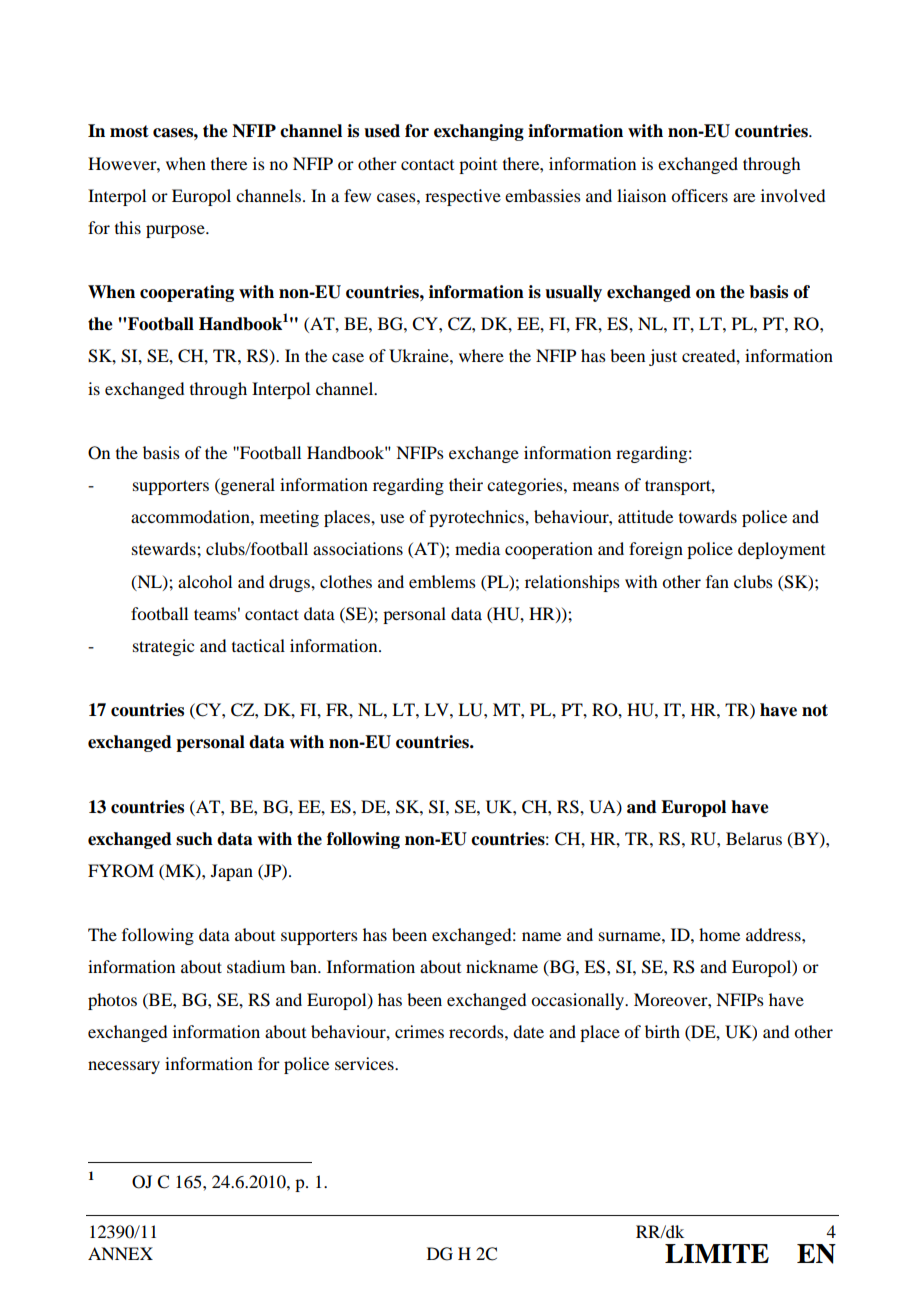  I want to click on birth, so click(662, 1031).
